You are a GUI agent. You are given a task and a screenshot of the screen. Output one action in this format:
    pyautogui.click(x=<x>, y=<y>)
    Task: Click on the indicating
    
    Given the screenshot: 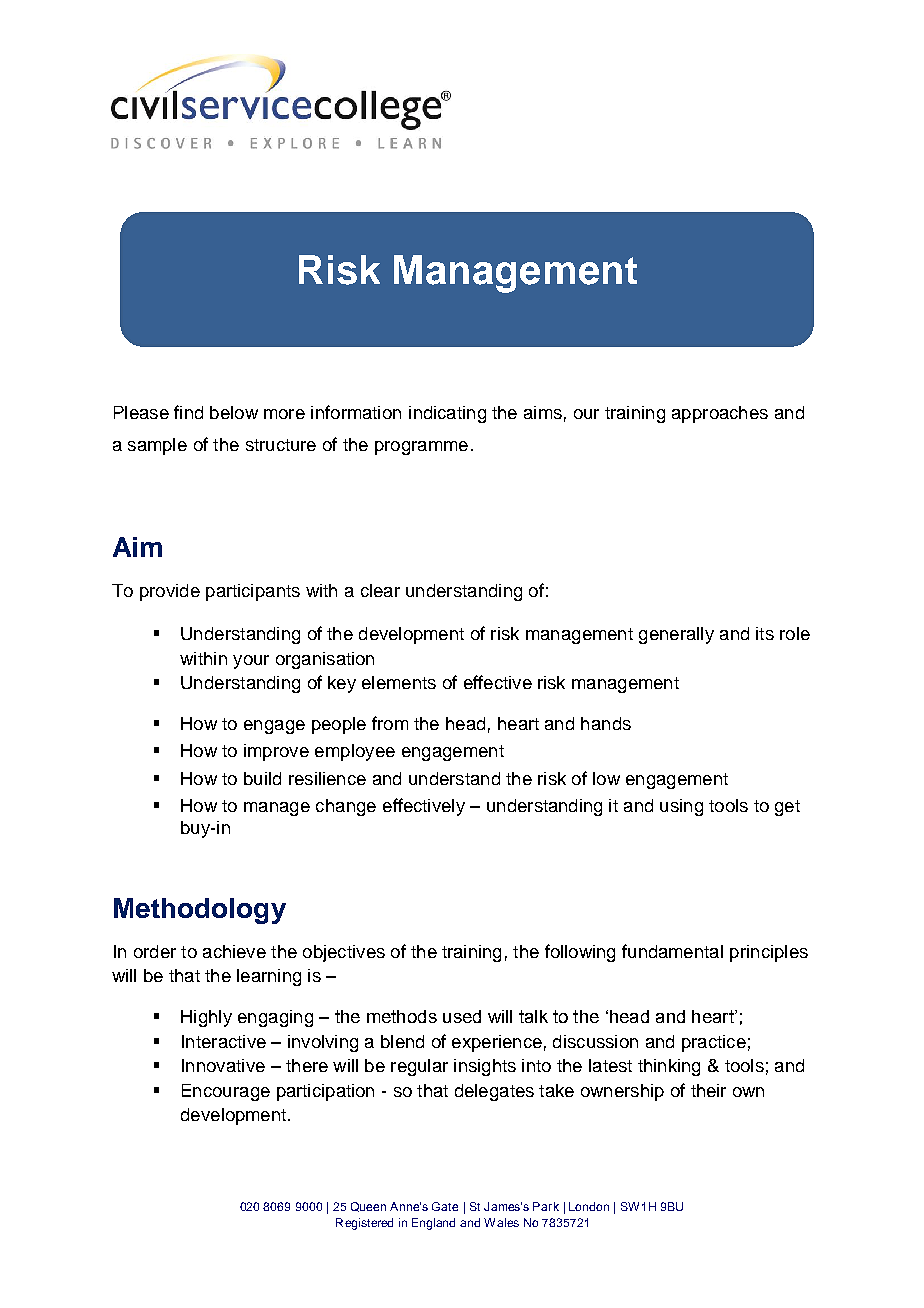 What is the action you would take?
    pyautogui.click(x=447, y=414)
